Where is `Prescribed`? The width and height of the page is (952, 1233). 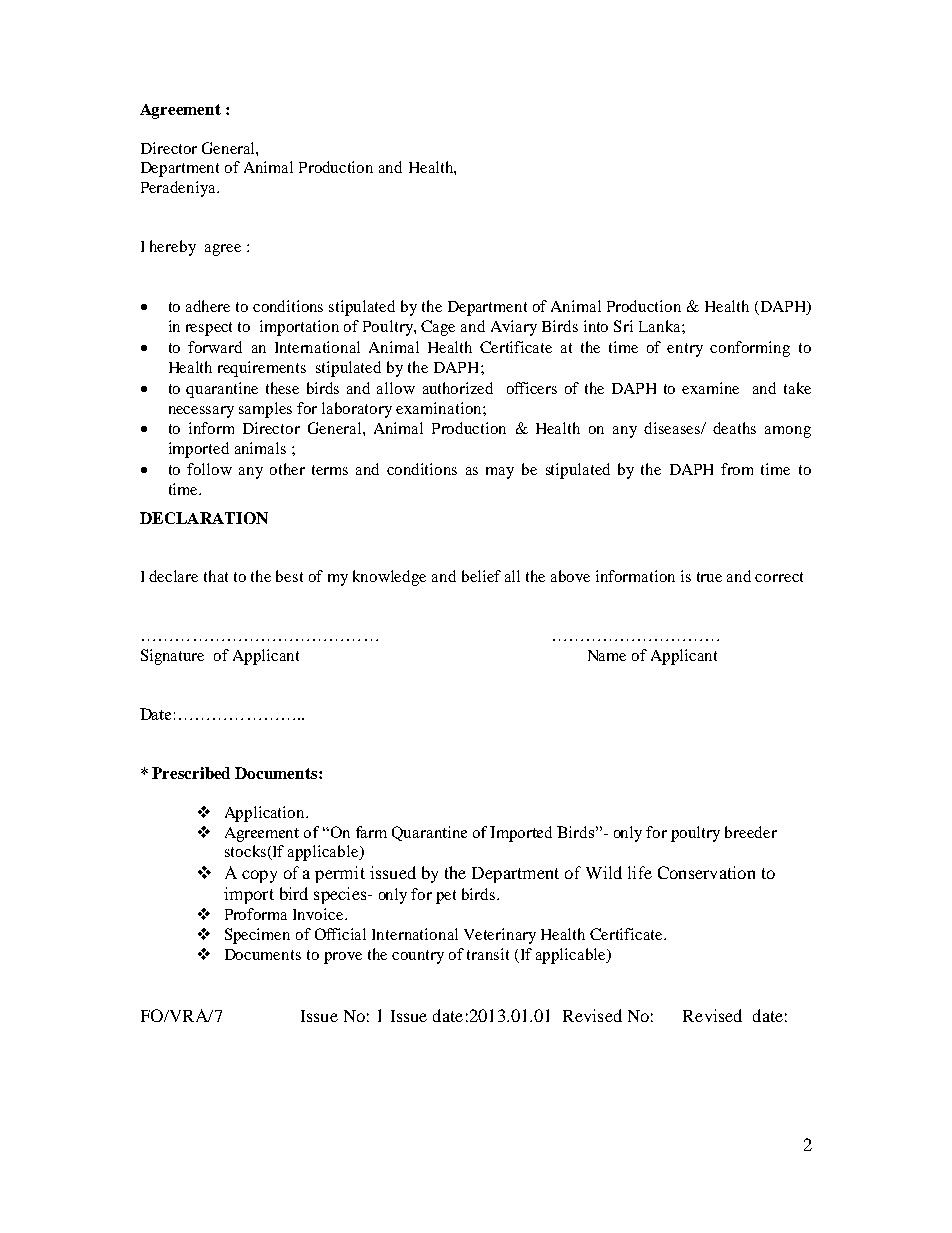
Prescribed is located at coordinates (191, 773).
